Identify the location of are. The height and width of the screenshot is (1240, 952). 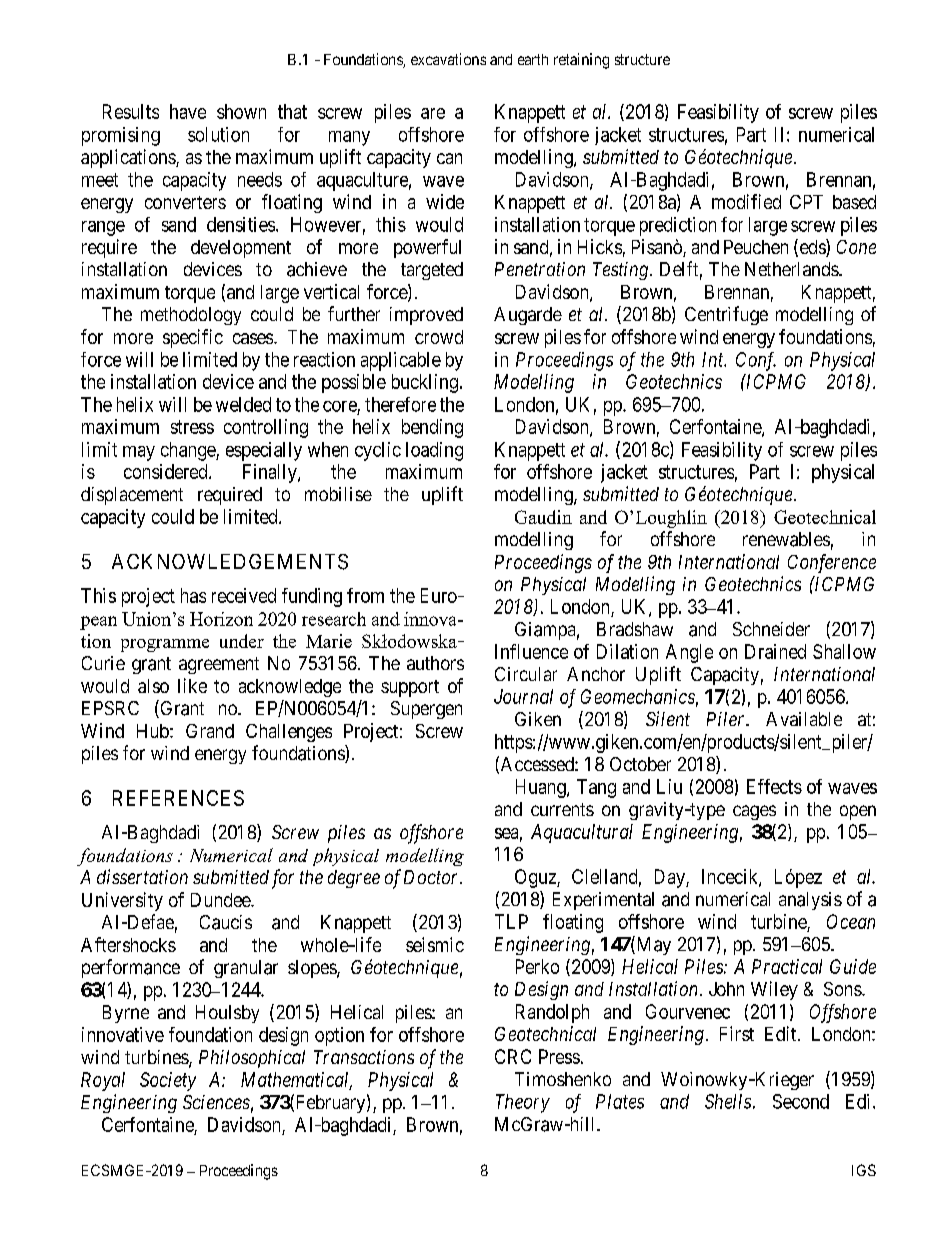
(433, 113).
